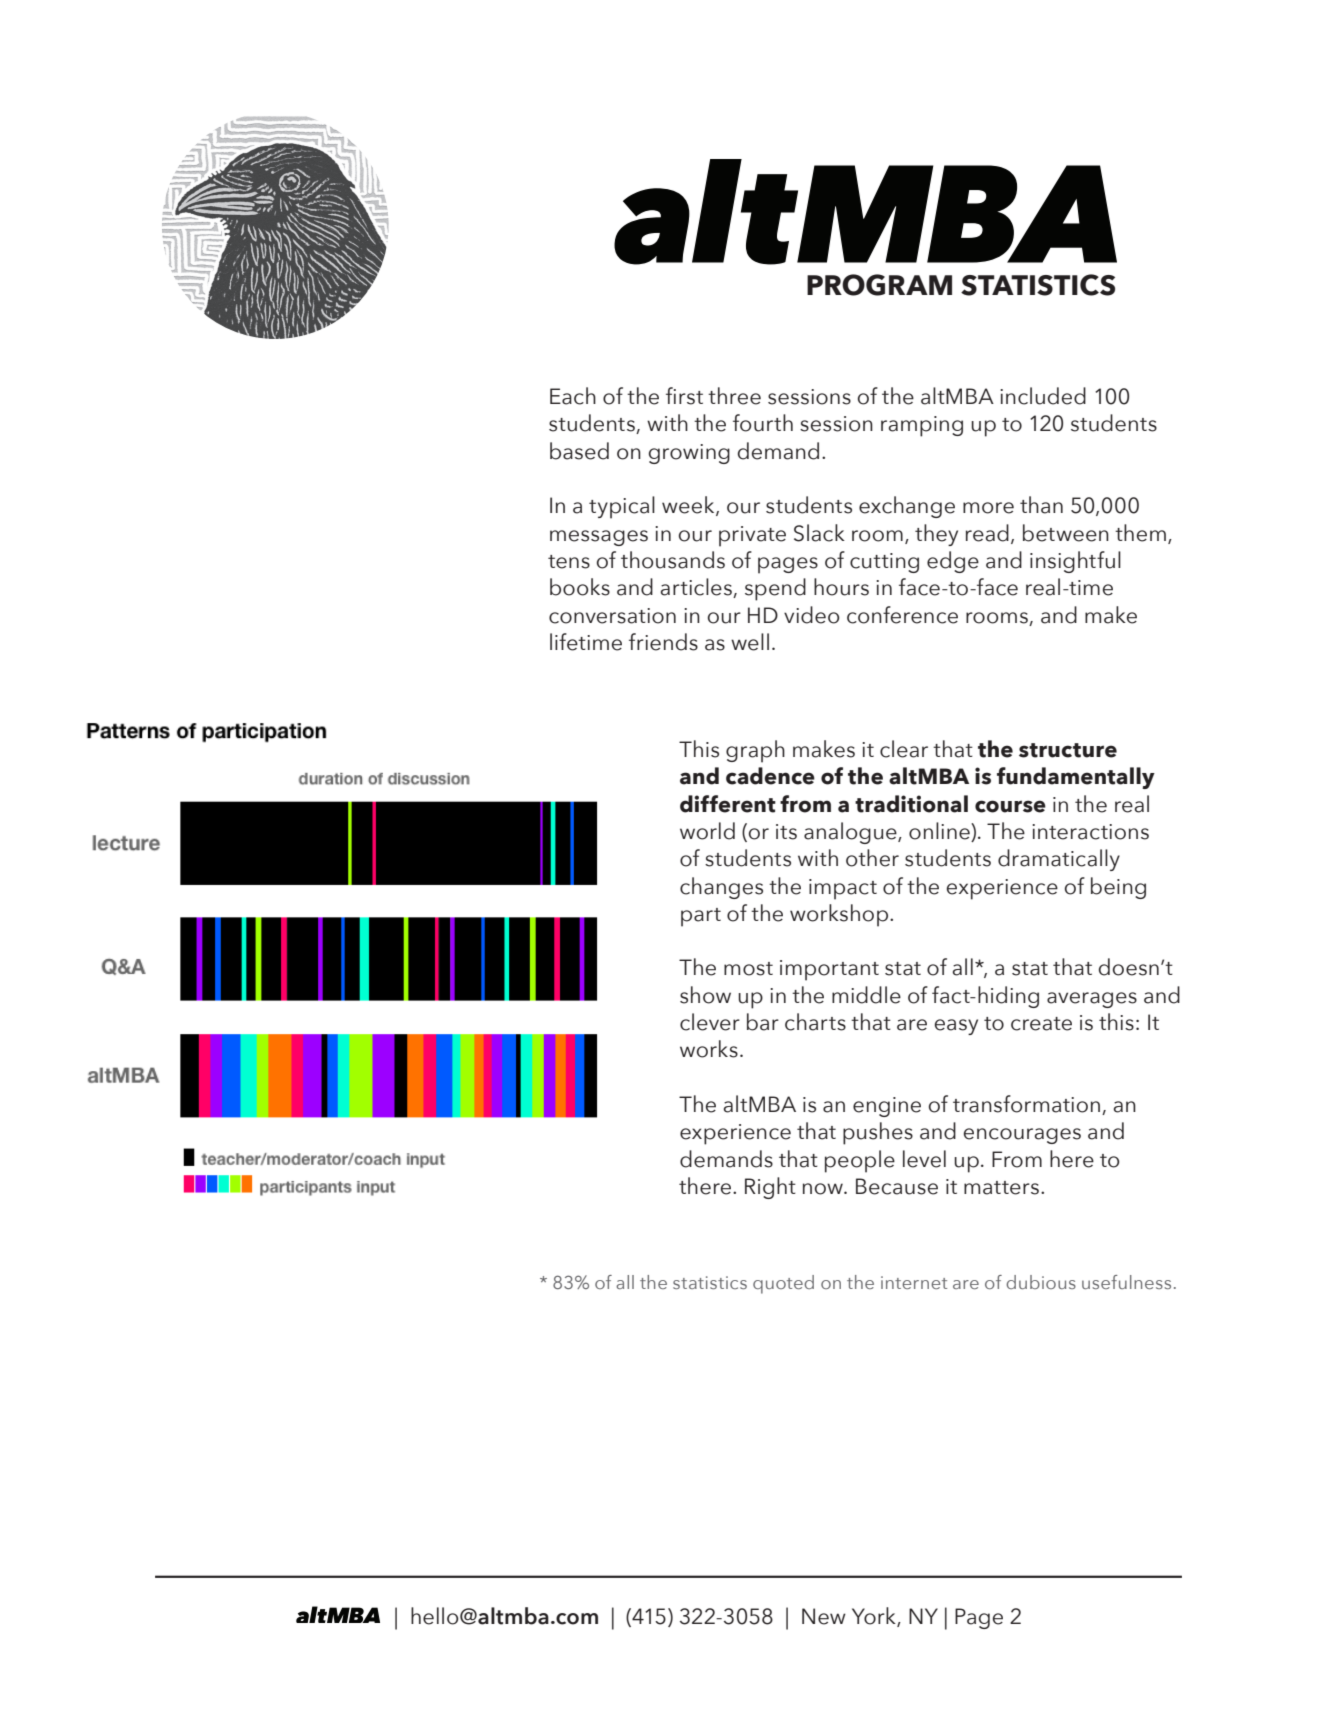 This screenshot has width=1337, height=1731. I want to click on included, so click(1043, 396).
